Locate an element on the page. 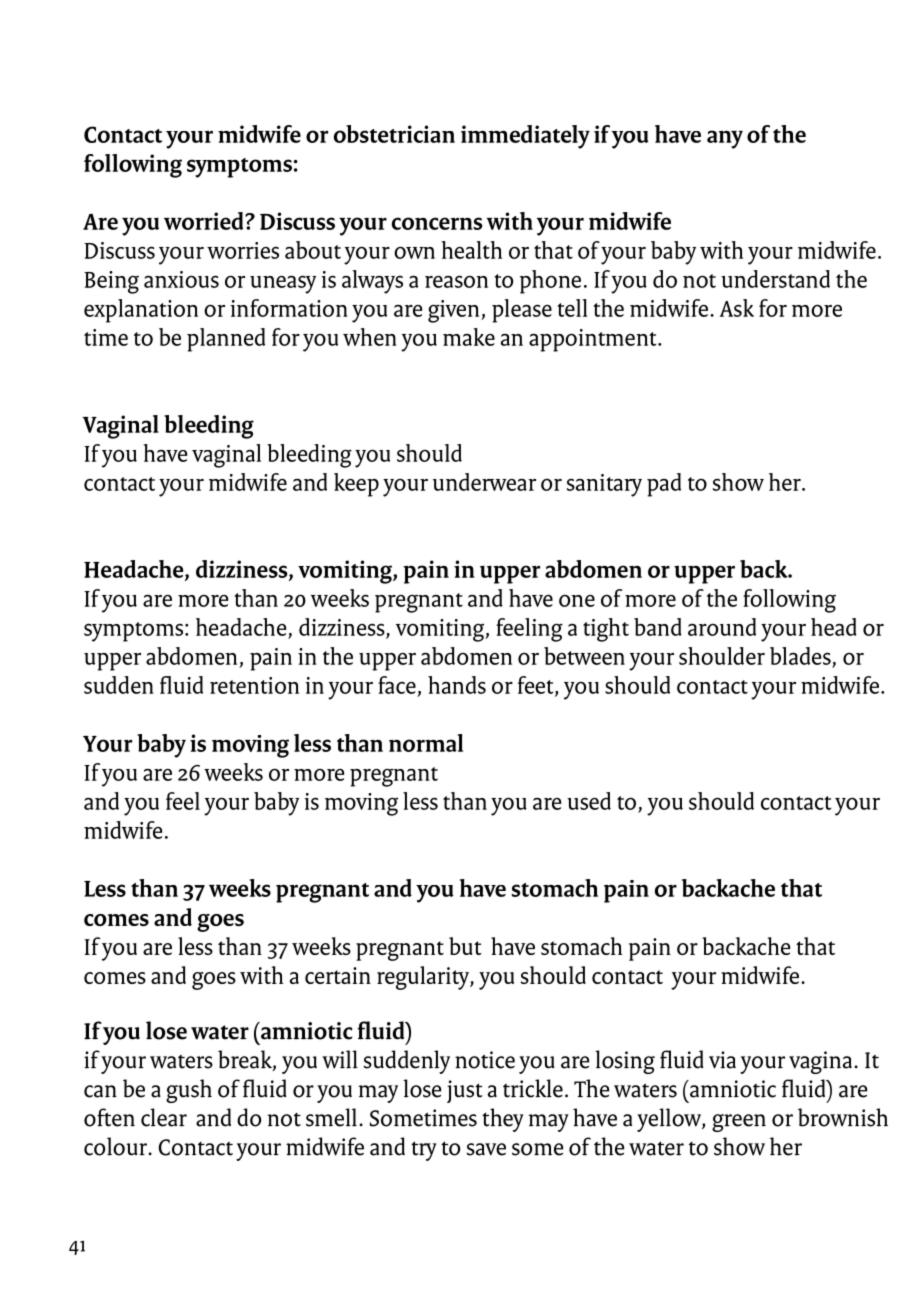 The height and width of the image is (1308, 924). worried is located at coordinates (205, 221).
